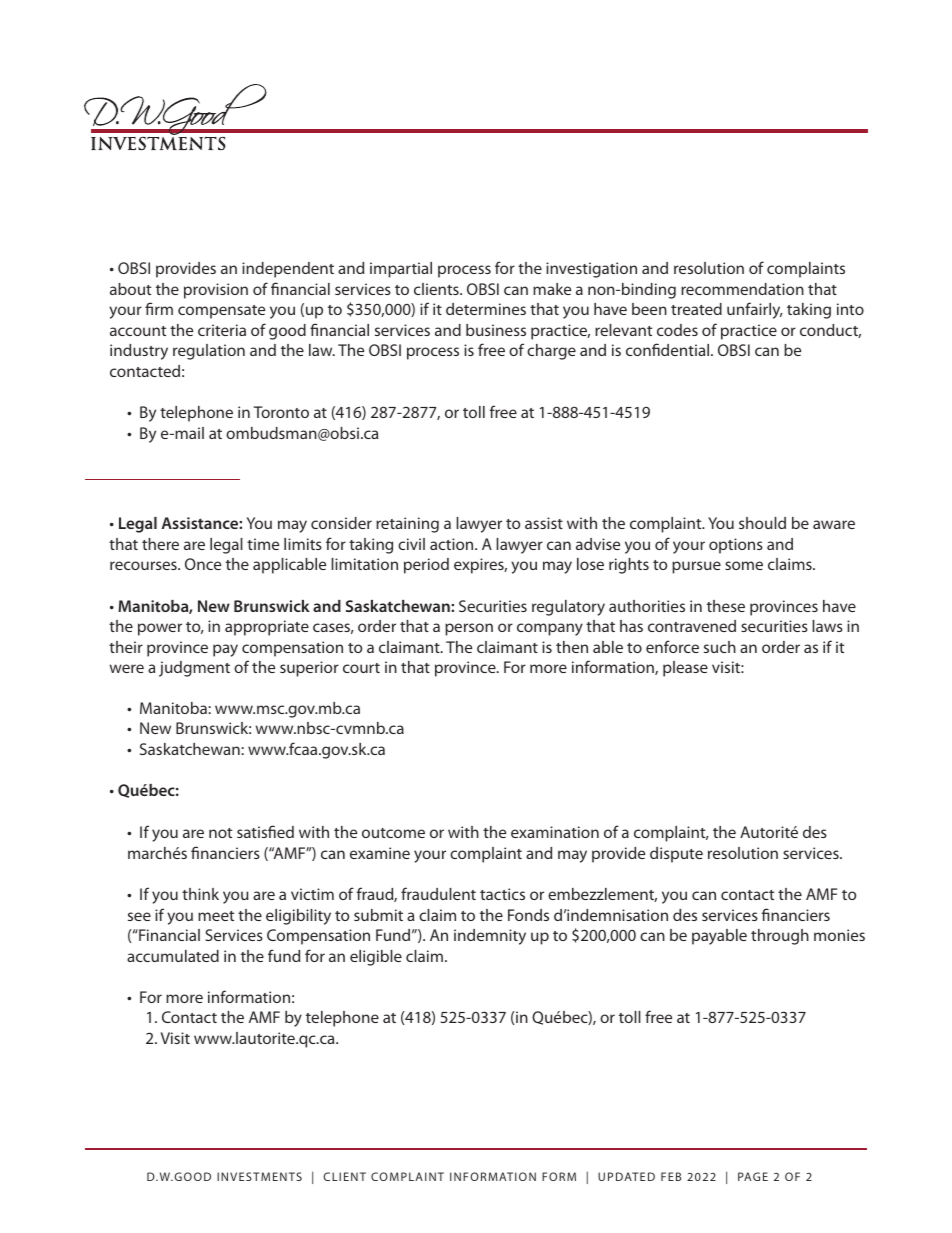  What do you see at coordinates (453, 544) in the image?
I see `action` at bounding box center [453, 544].
